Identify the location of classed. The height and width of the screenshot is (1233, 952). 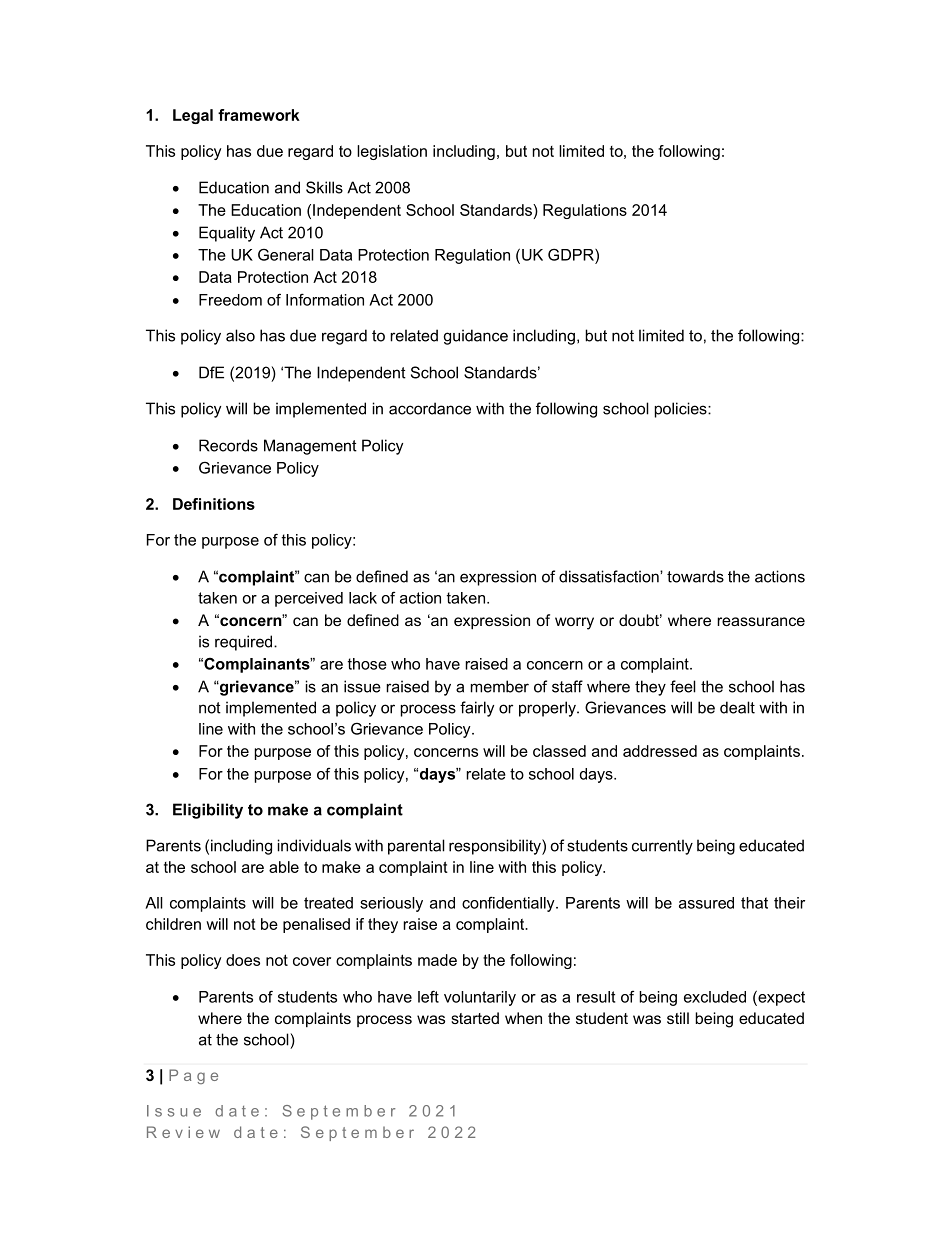
(559, 751).
